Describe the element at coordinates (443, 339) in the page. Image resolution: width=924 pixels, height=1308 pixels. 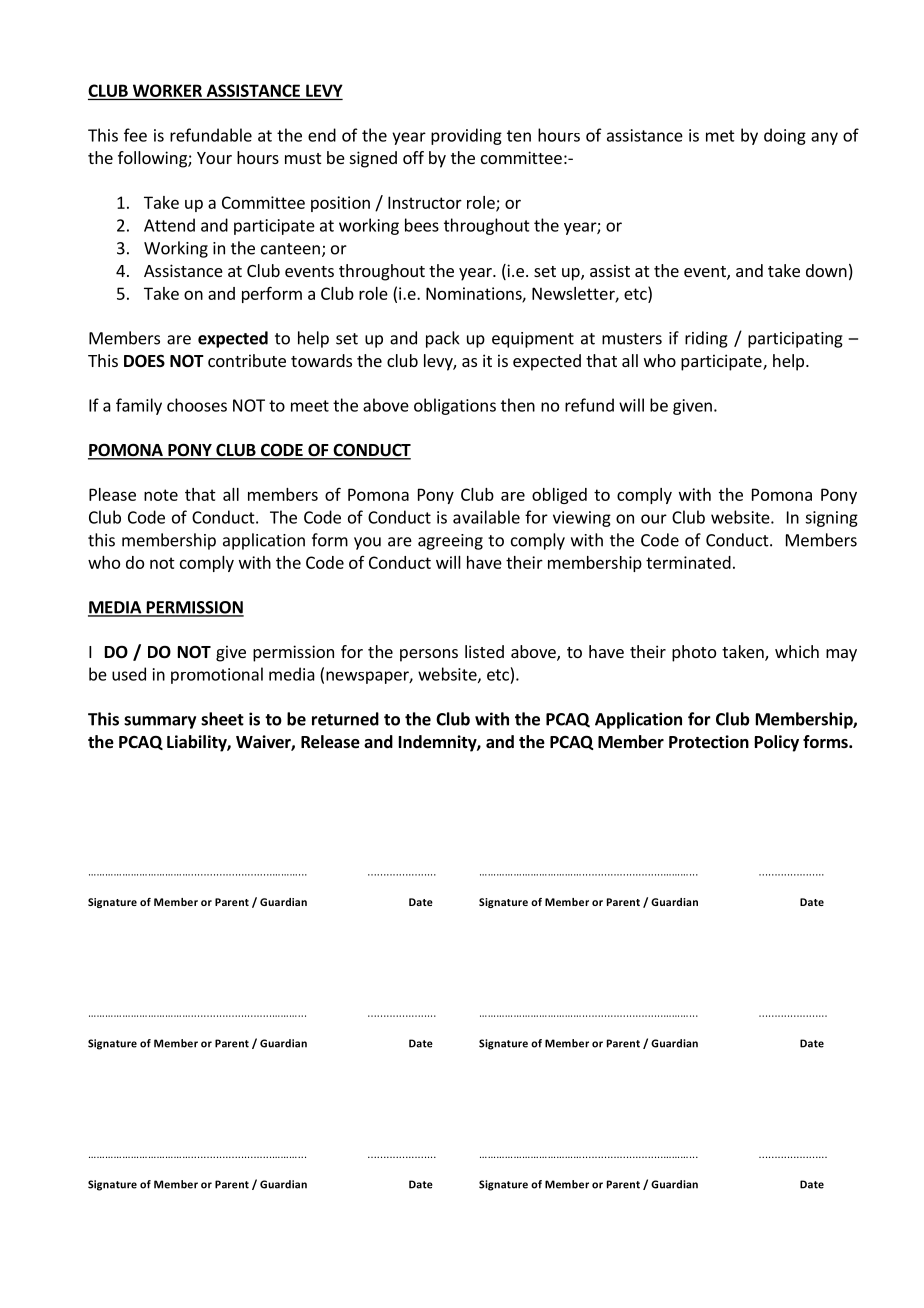
I see `pack` at that location.
